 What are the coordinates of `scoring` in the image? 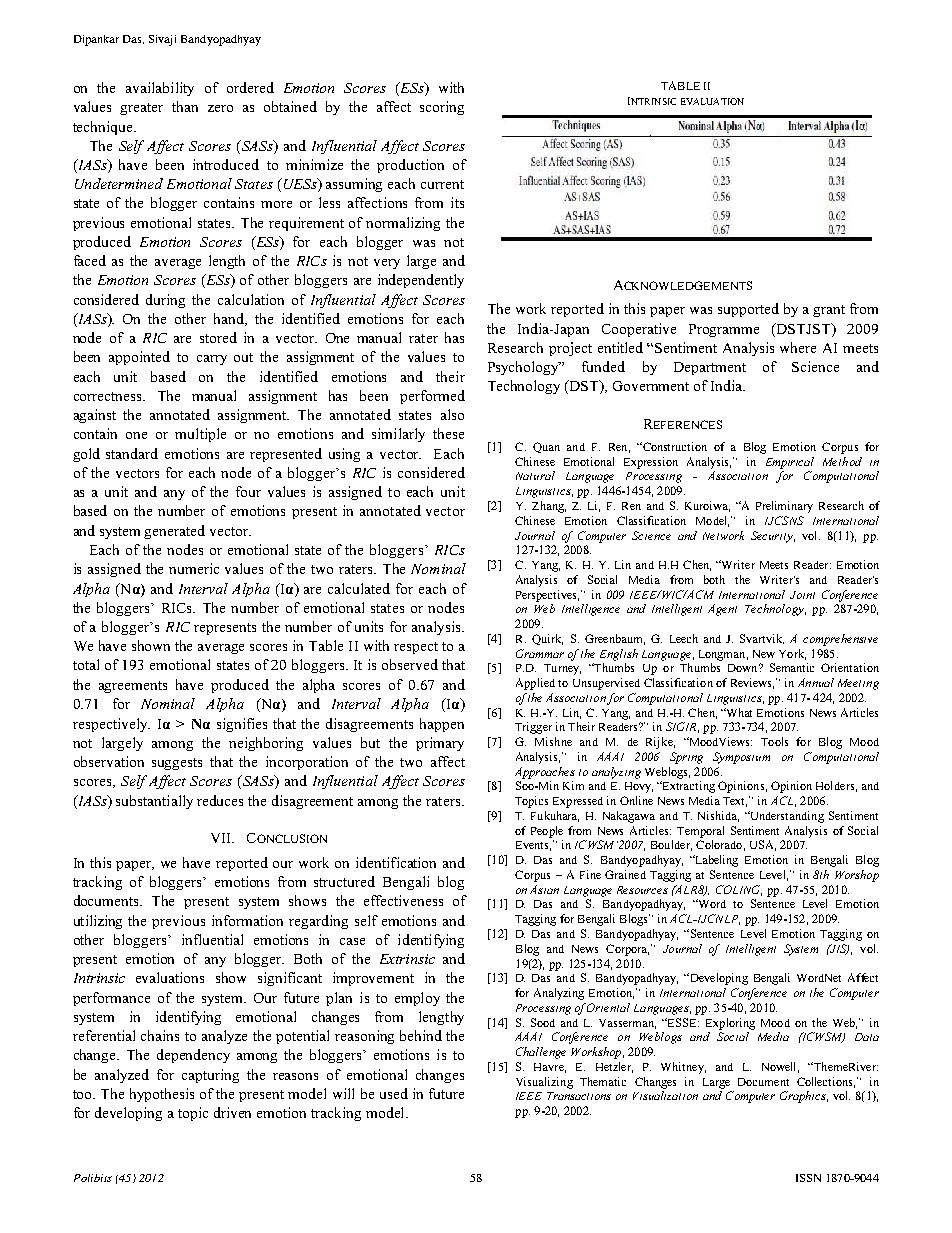 It's located at (442, 108).
